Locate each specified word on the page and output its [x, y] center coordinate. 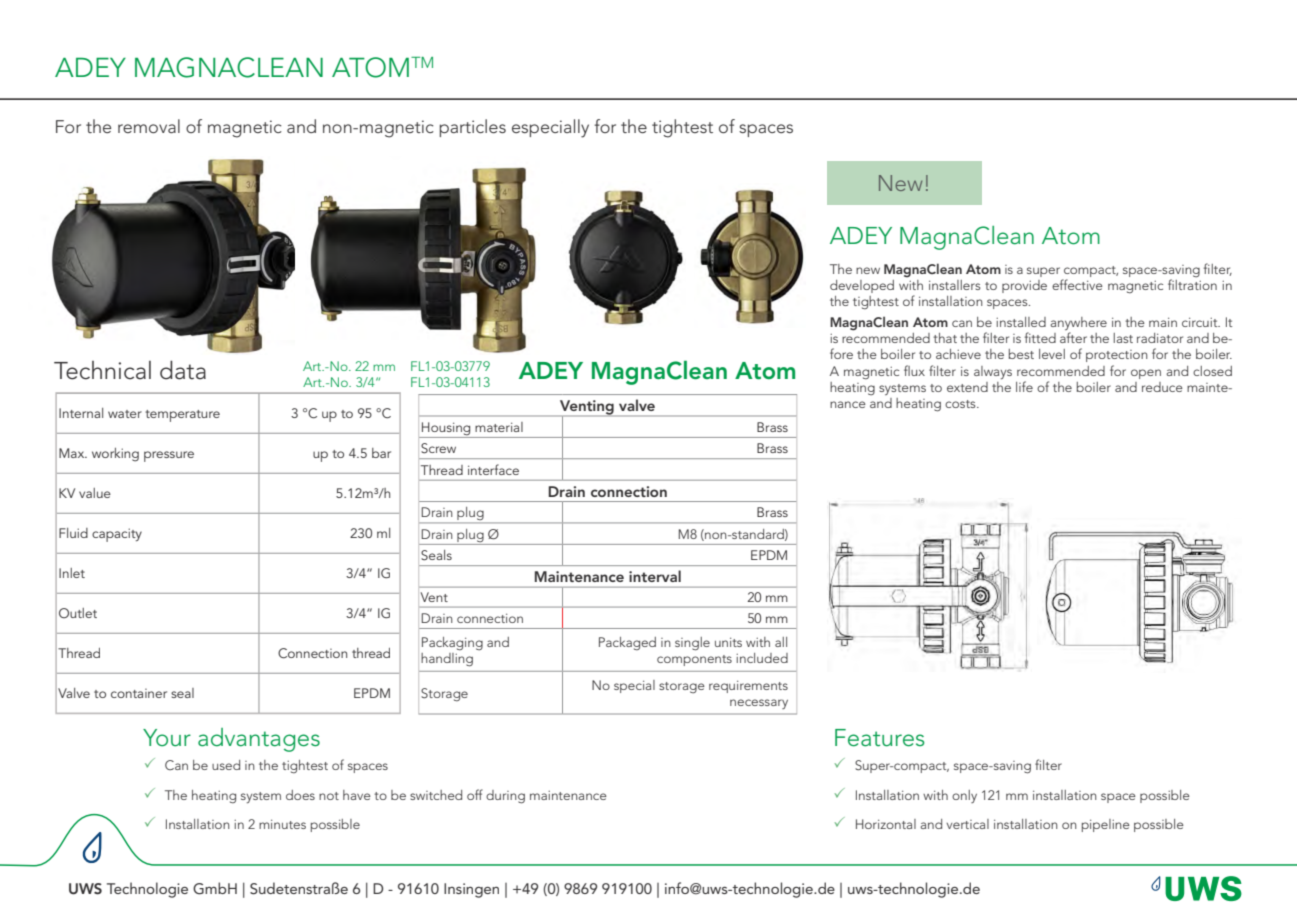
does [300, 795]
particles [473, 128]
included [762, 658]
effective [1077, 284]
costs [961, 404]
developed [862, 286]
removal [149, 126]
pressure [169, 456]
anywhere [1078, 323]
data [183, 370]
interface [493, 469]
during [505, 797]
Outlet [78, 613]
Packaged [627, 644]
